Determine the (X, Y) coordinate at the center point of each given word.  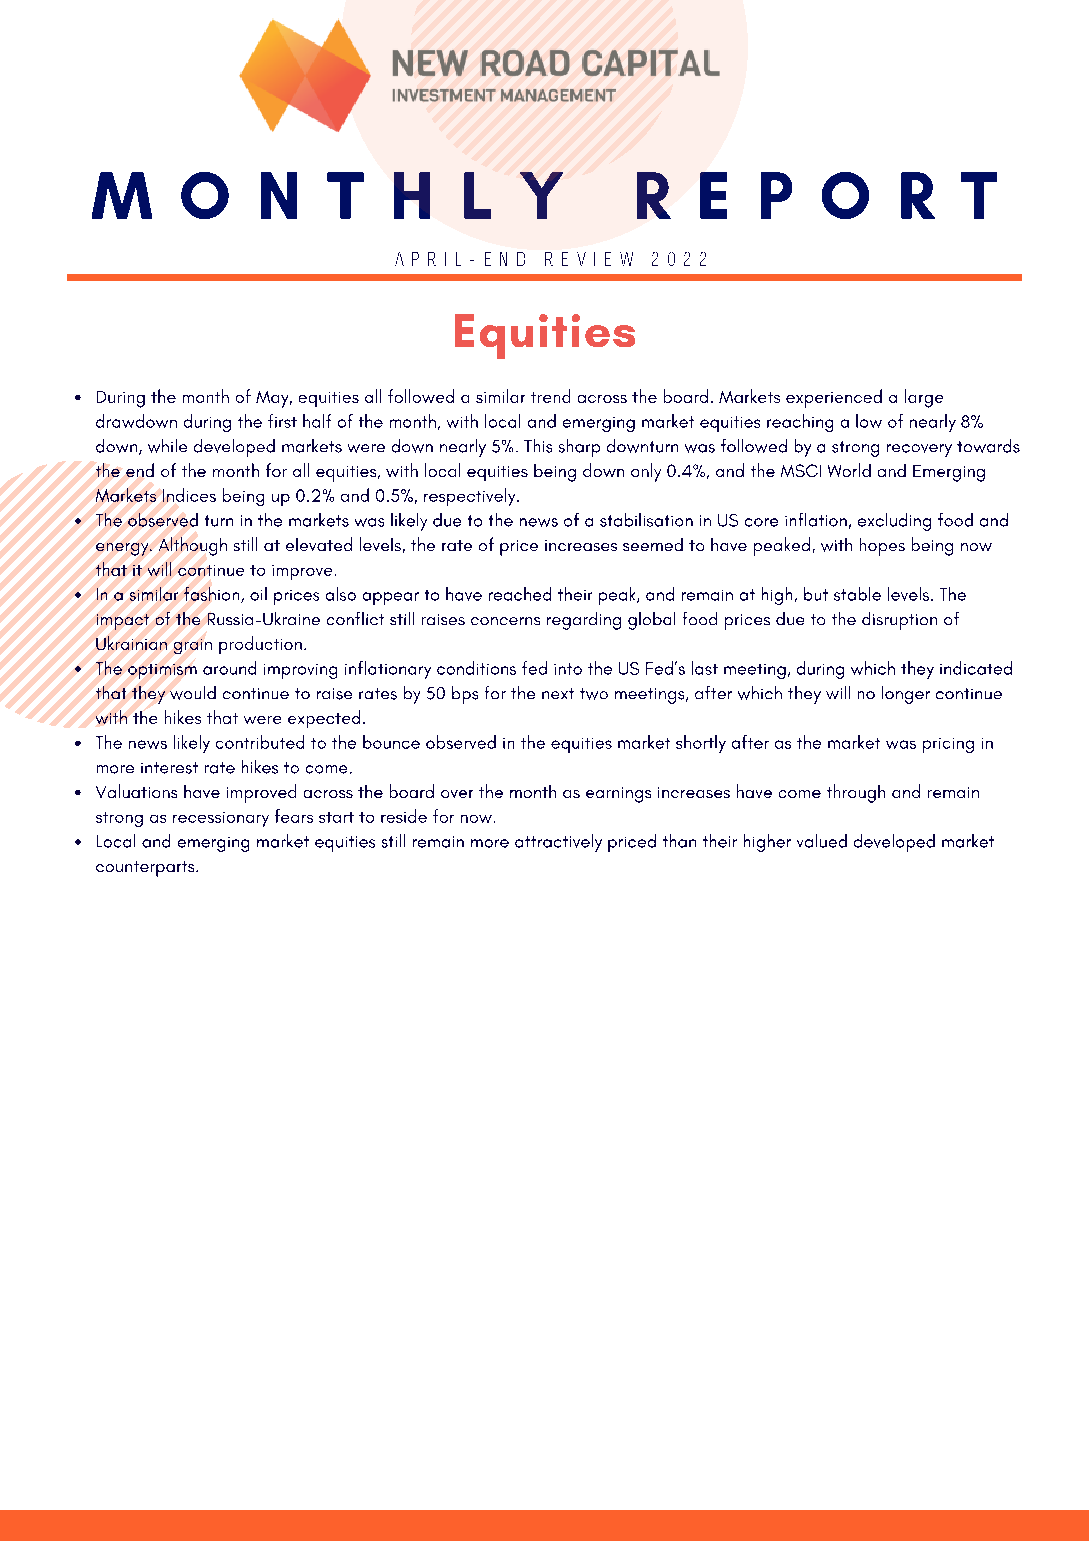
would (193, 693)
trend (550, 396)
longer (906, 695)
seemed (653, 544)
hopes (882, 547)
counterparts (146, 869)
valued (822, 841)
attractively (558, 843)
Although (193, 546)
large (924, 398)
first (282, 421)
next (558, 693)
